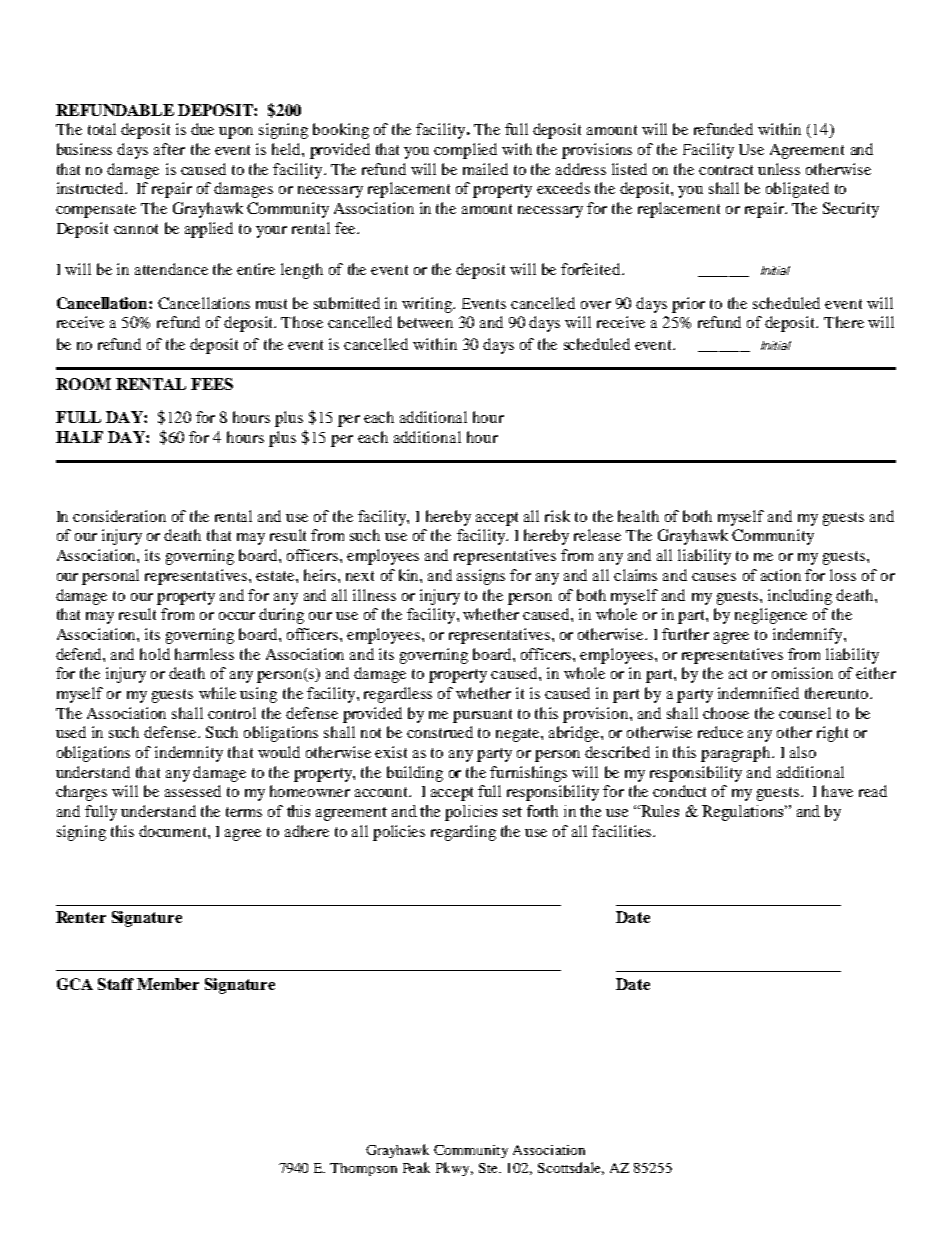 This screenshot has width=952, height=1233. Describe the element at coordinates (81, 917) in the screenshot. I see `Renter` at that location.
